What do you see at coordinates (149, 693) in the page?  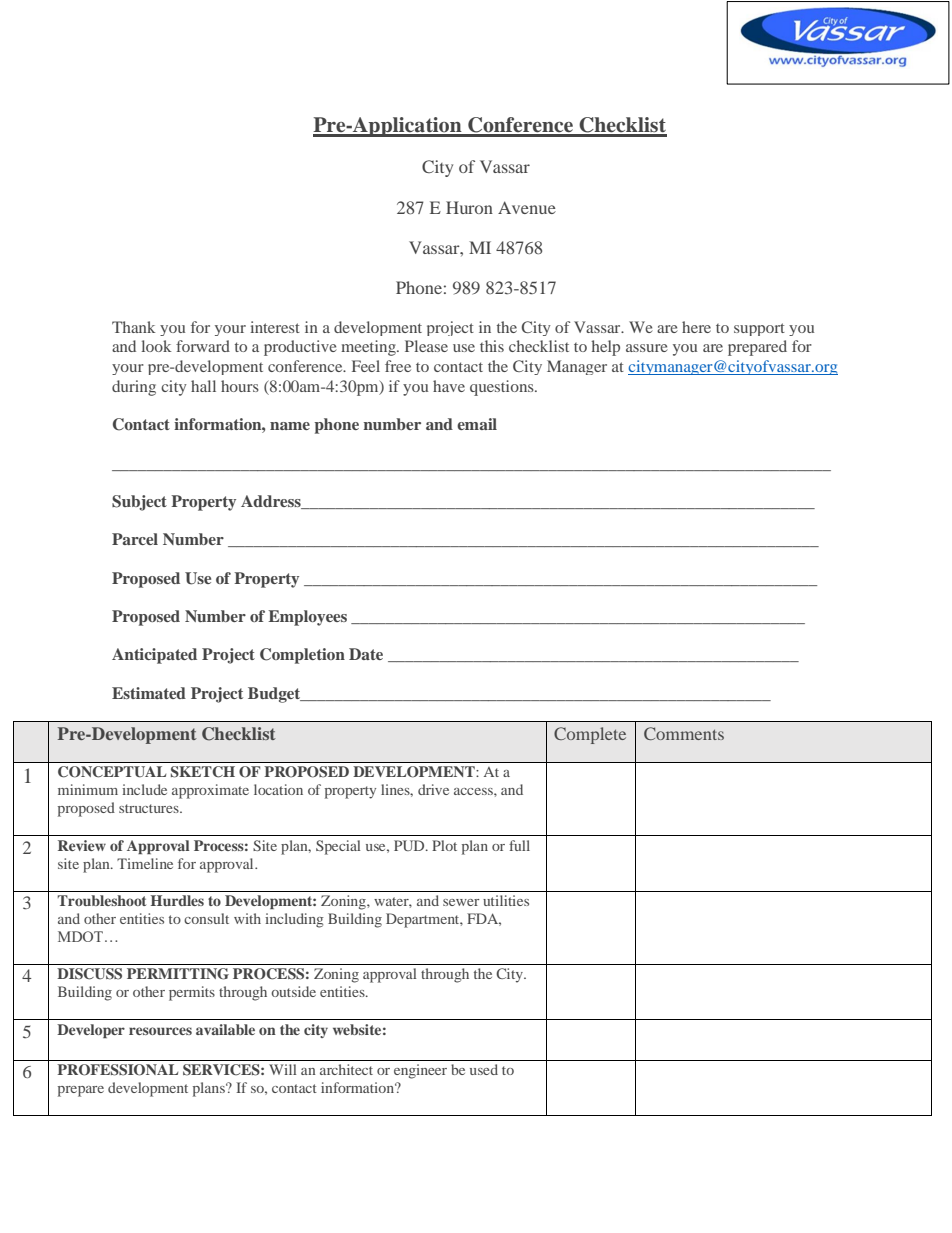 I see `Estimated` at bounding box center [149, 693].
